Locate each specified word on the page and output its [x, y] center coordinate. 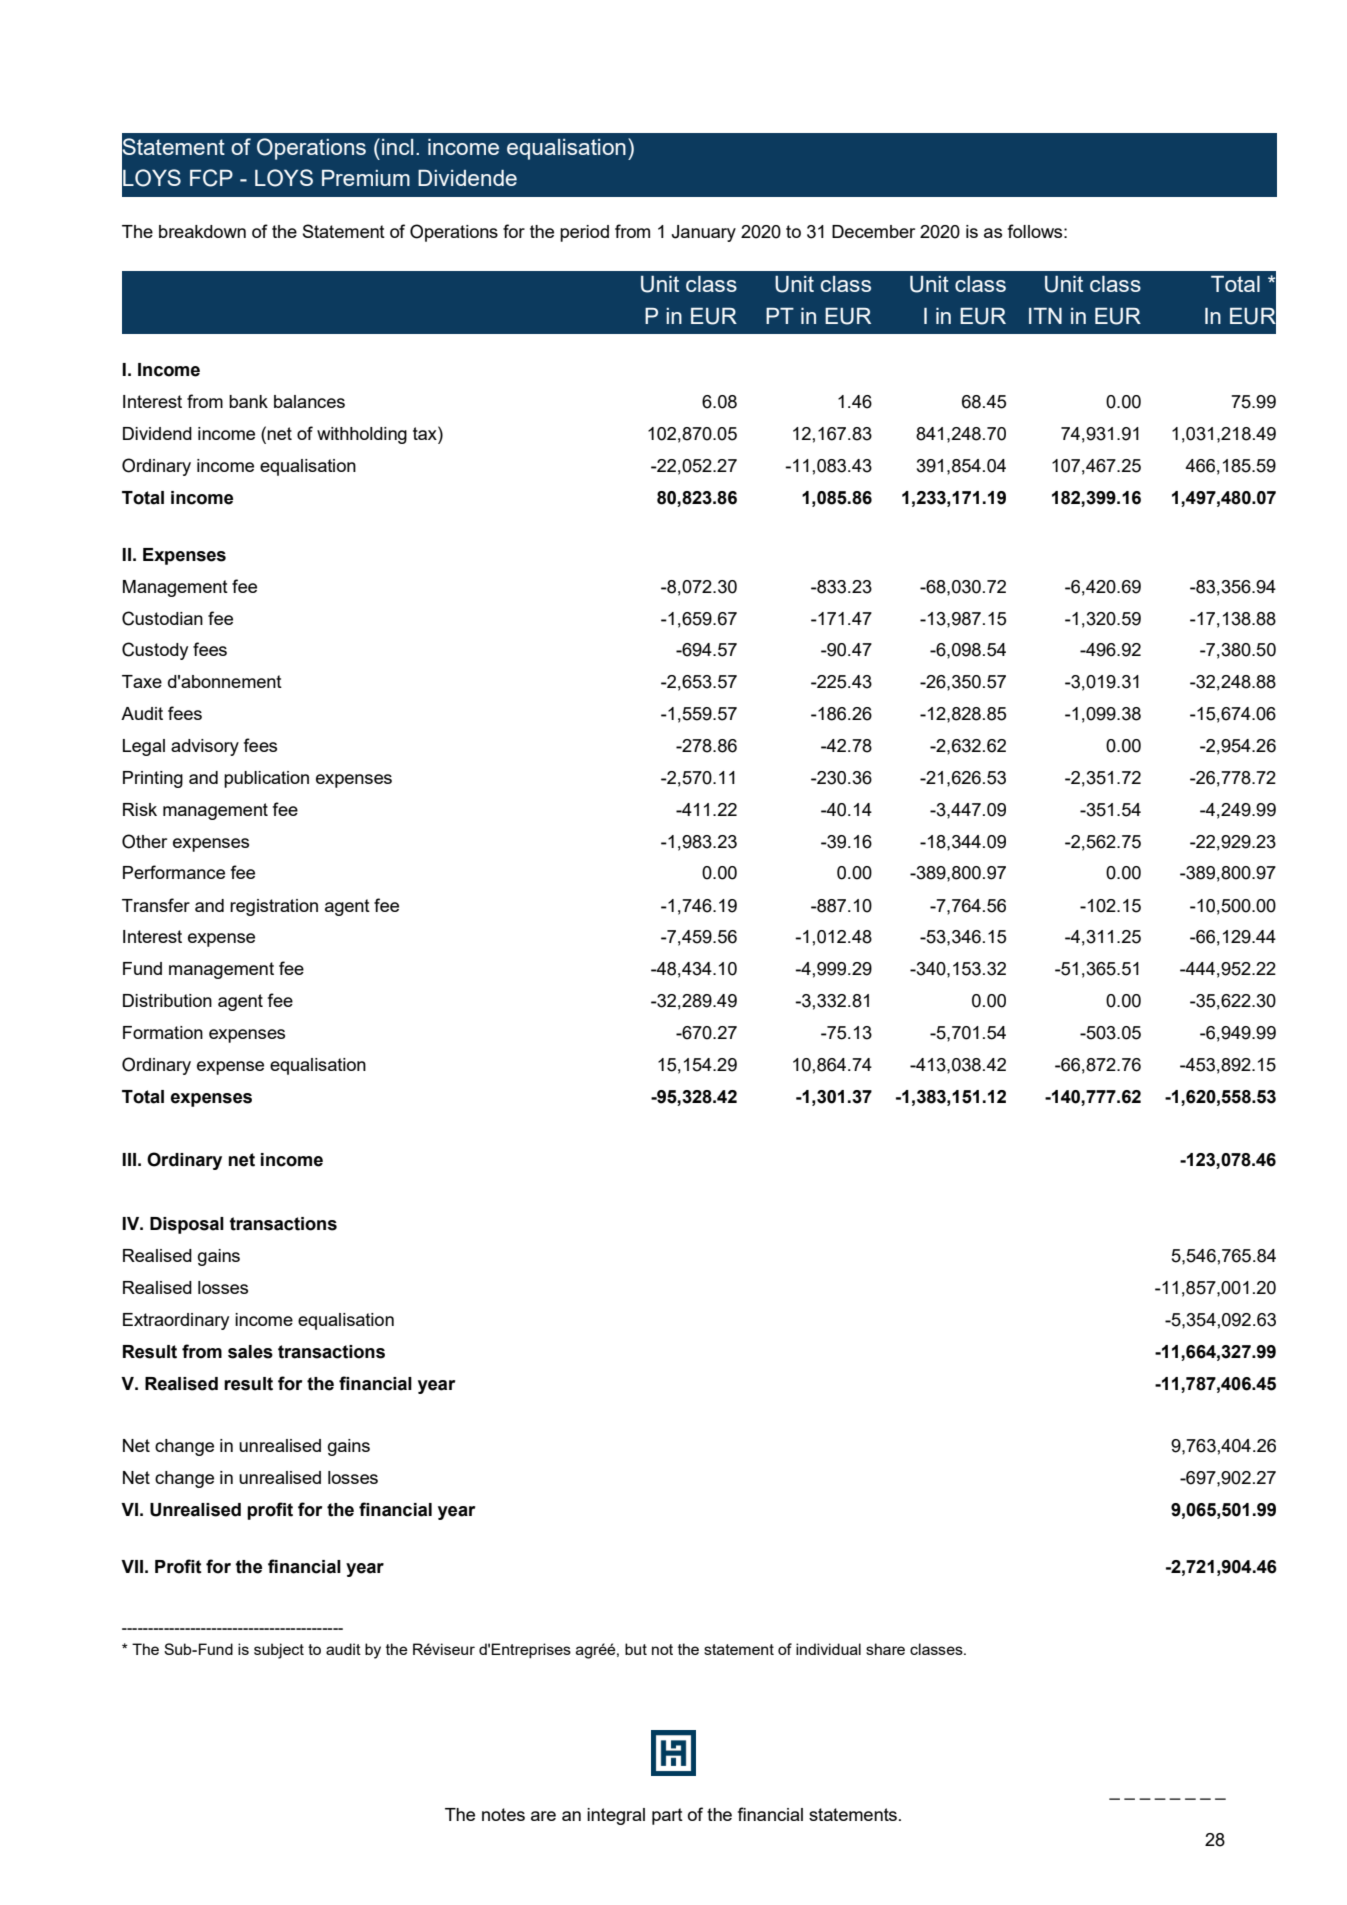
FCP [211, 178]
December [873, 231]
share [885, 1649]
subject [279, 1651]
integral [616, 1816]
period [584, 233]
